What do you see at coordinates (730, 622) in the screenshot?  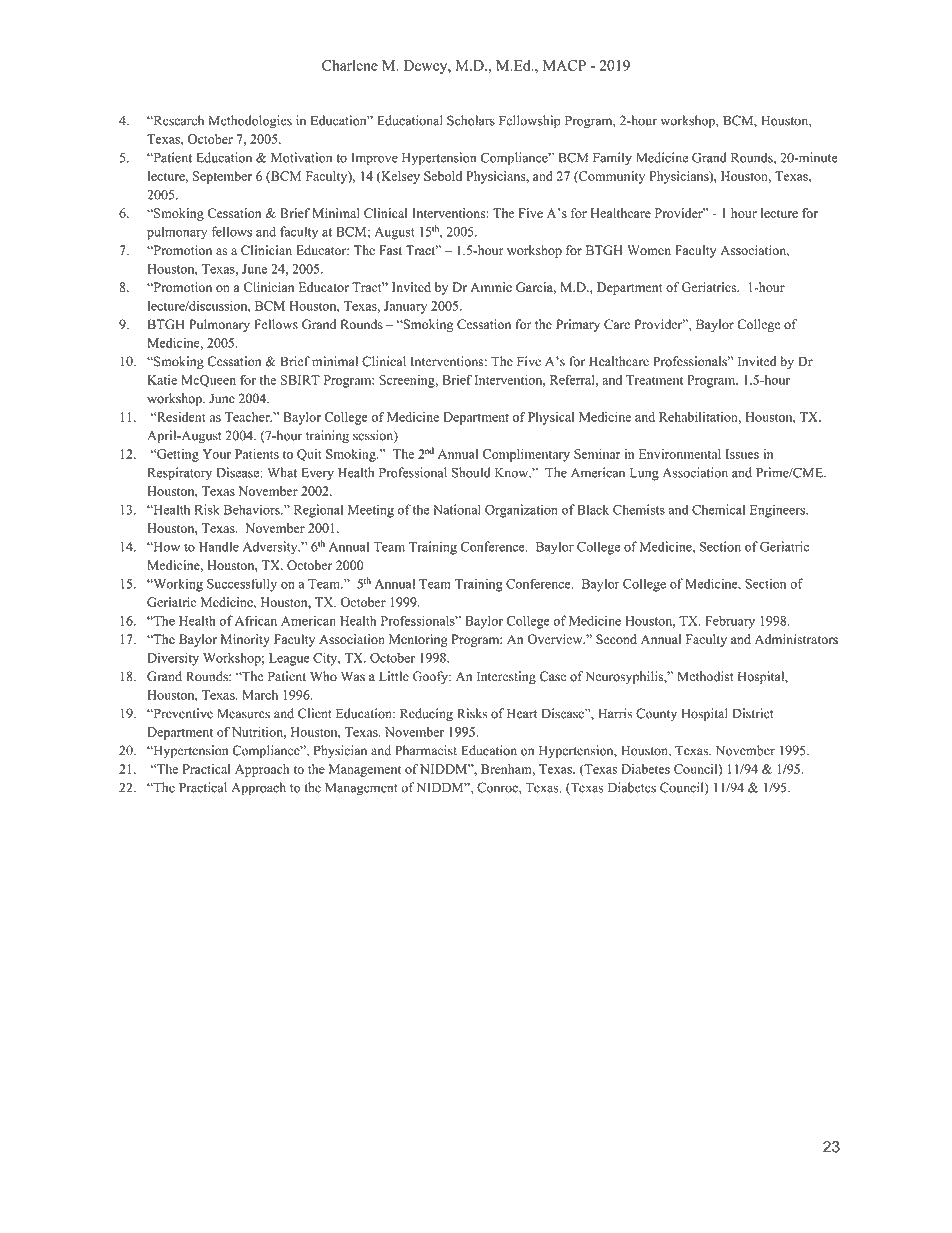 I see `February` at bounding box center [730, 622].
